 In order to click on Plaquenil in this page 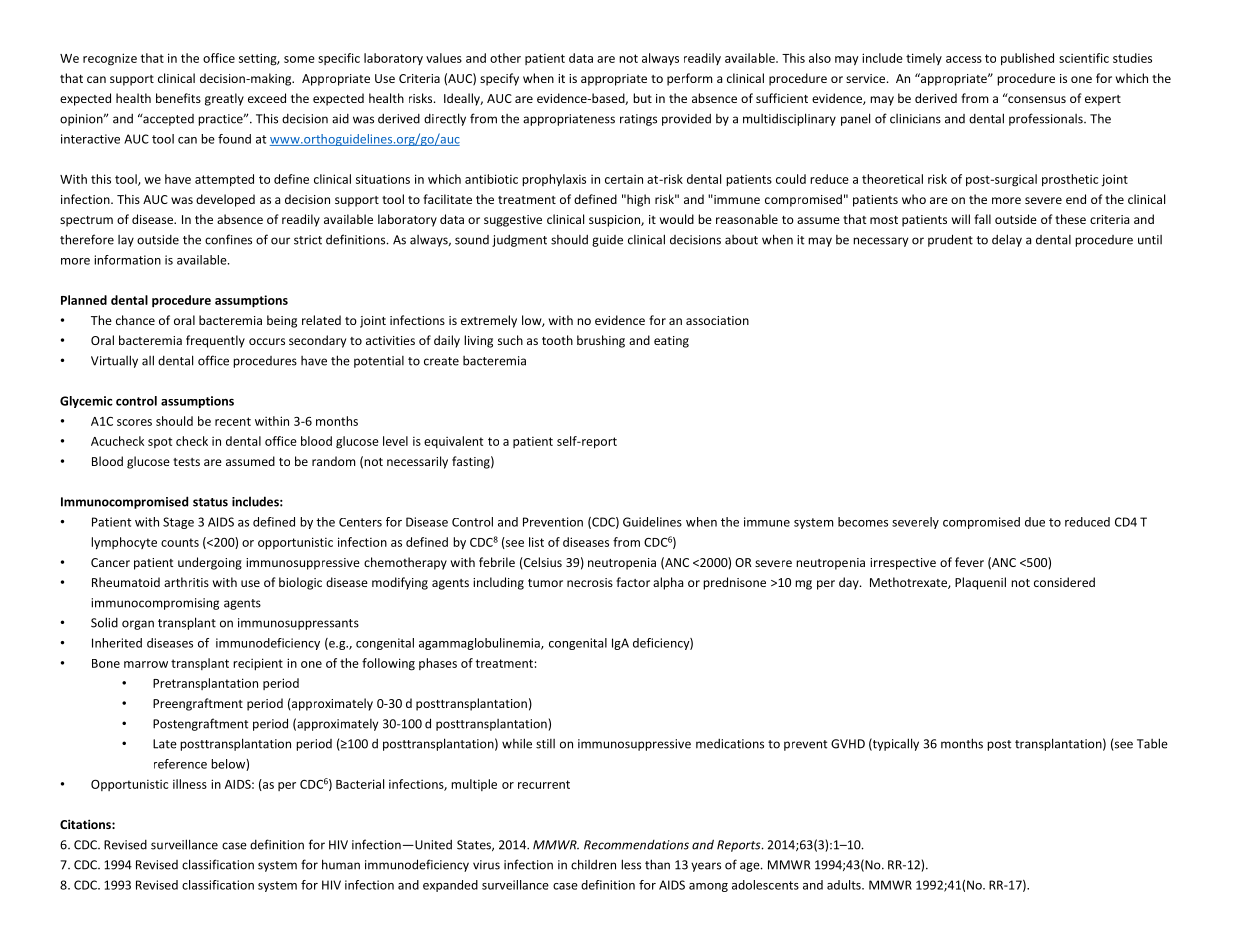, I will do `click(980, 583)`.
